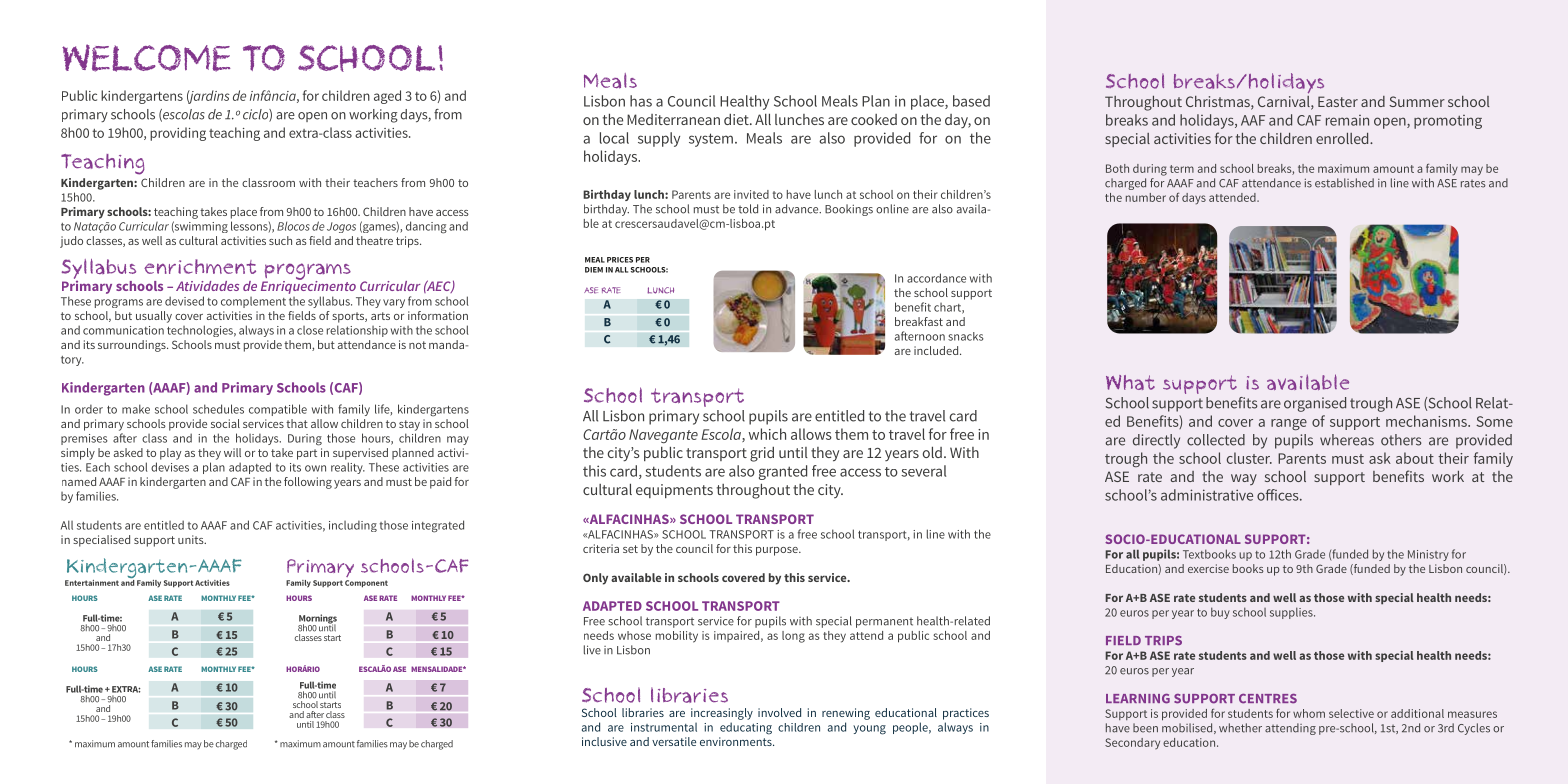 The height and width of the image is (784, 1568). What do you see at coordinates (737, 119) in the image?
I see `diet` at bounding box center [737, 119].
